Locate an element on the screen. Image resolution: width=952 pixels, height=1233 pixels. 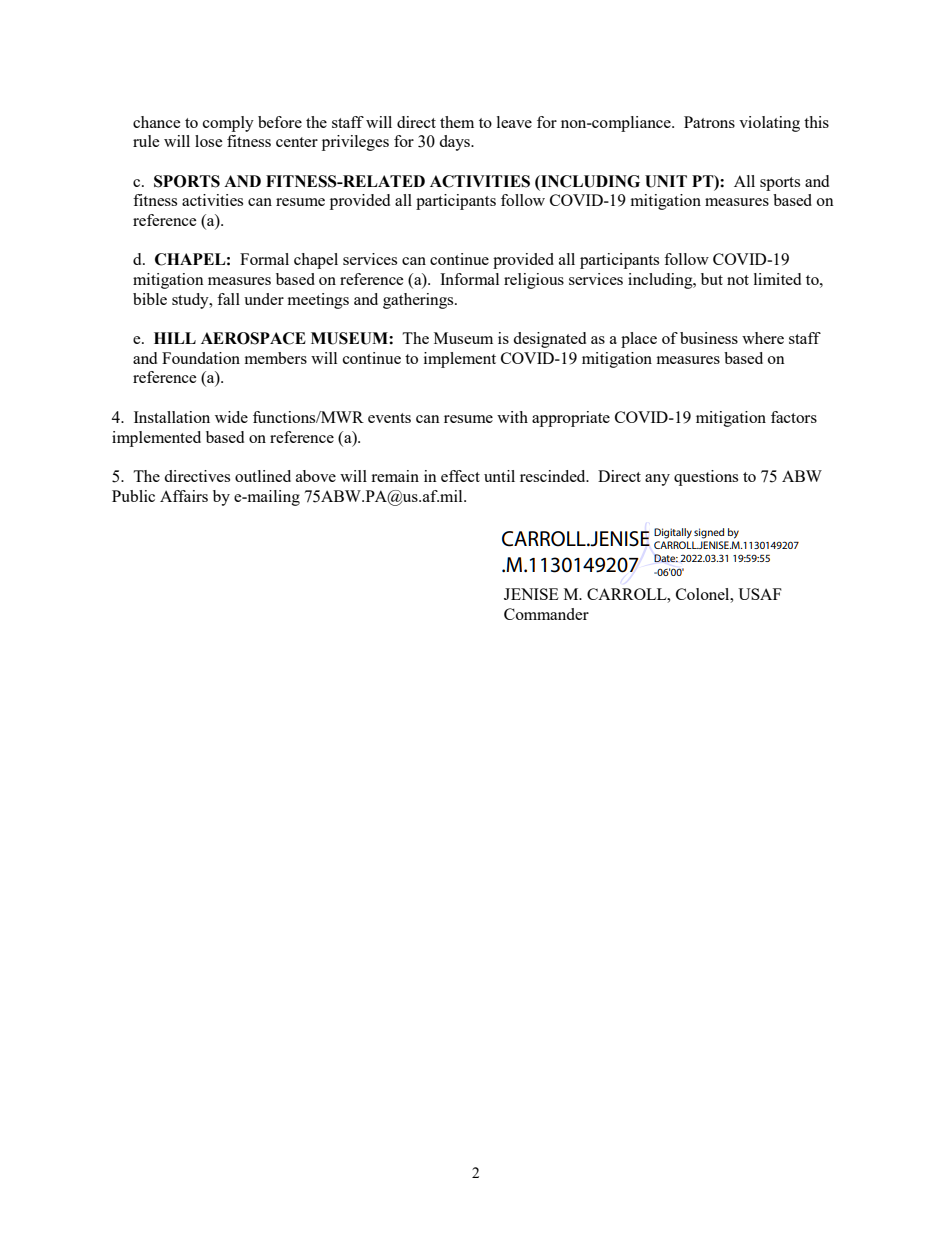
Public is located at coordinates (133, 496).
